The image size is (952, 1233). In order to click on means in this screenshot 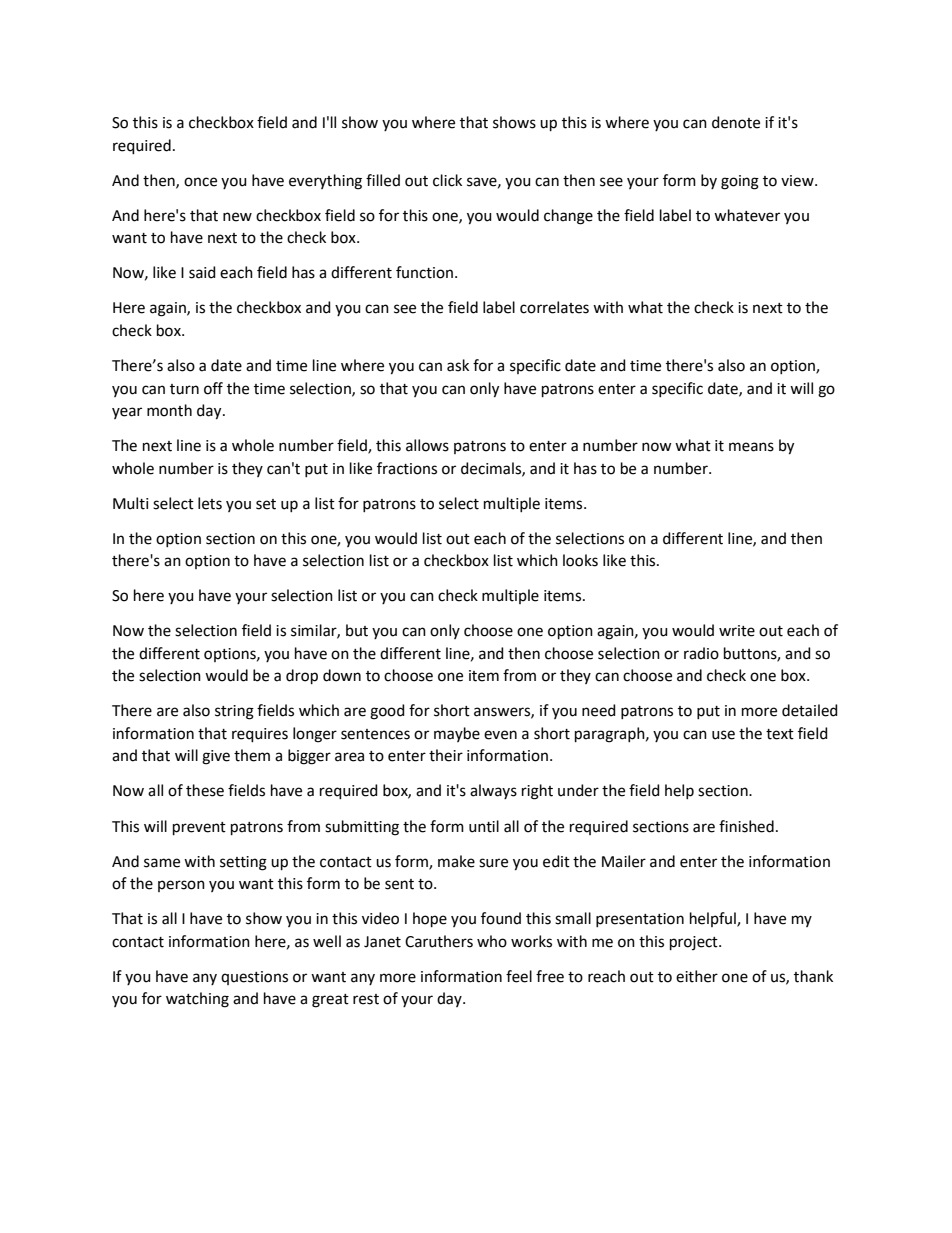, I will do `click(751, 447)`.
